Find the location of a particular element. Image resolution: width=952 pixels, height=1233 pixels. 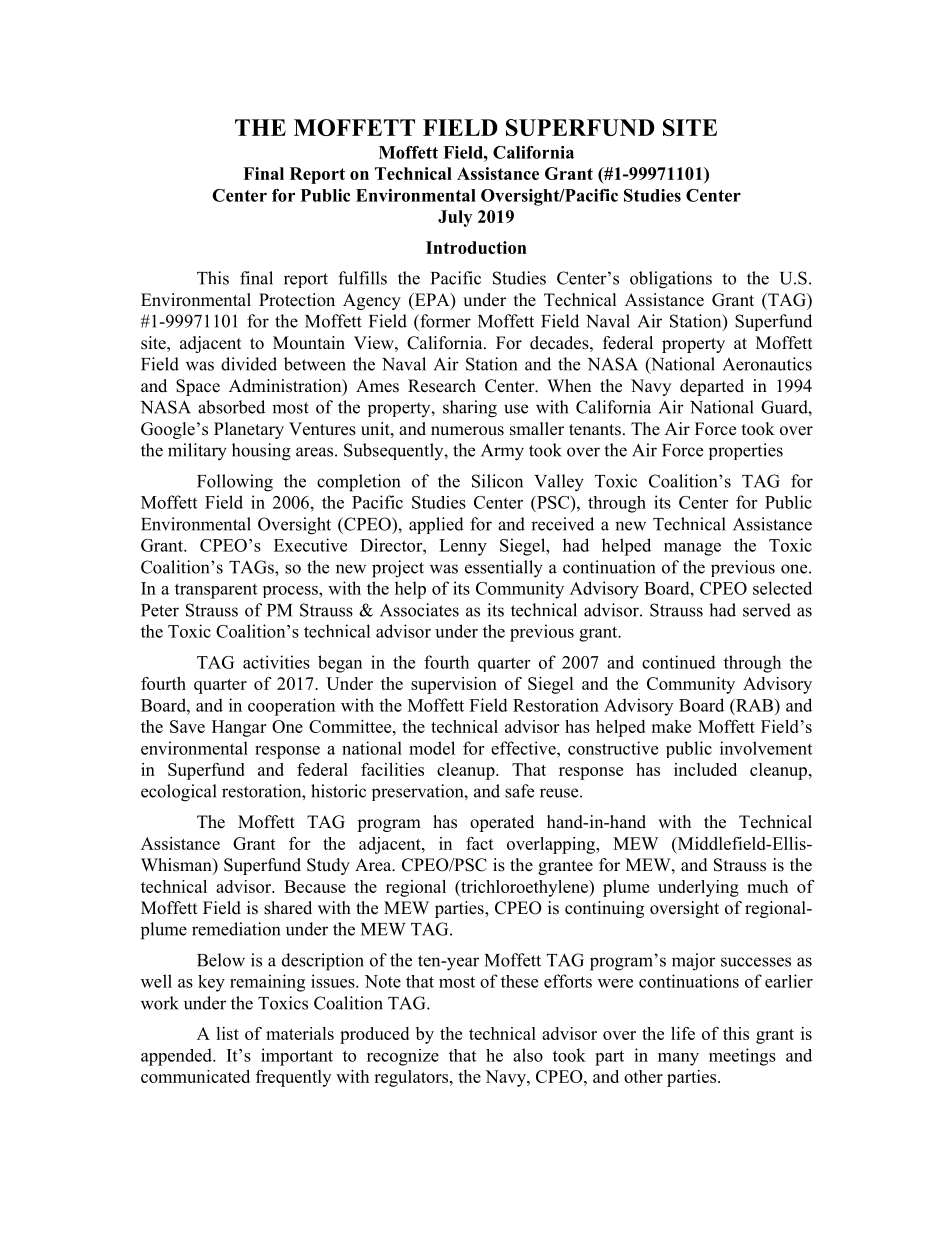

also is located at coordinates (528, 1055).
